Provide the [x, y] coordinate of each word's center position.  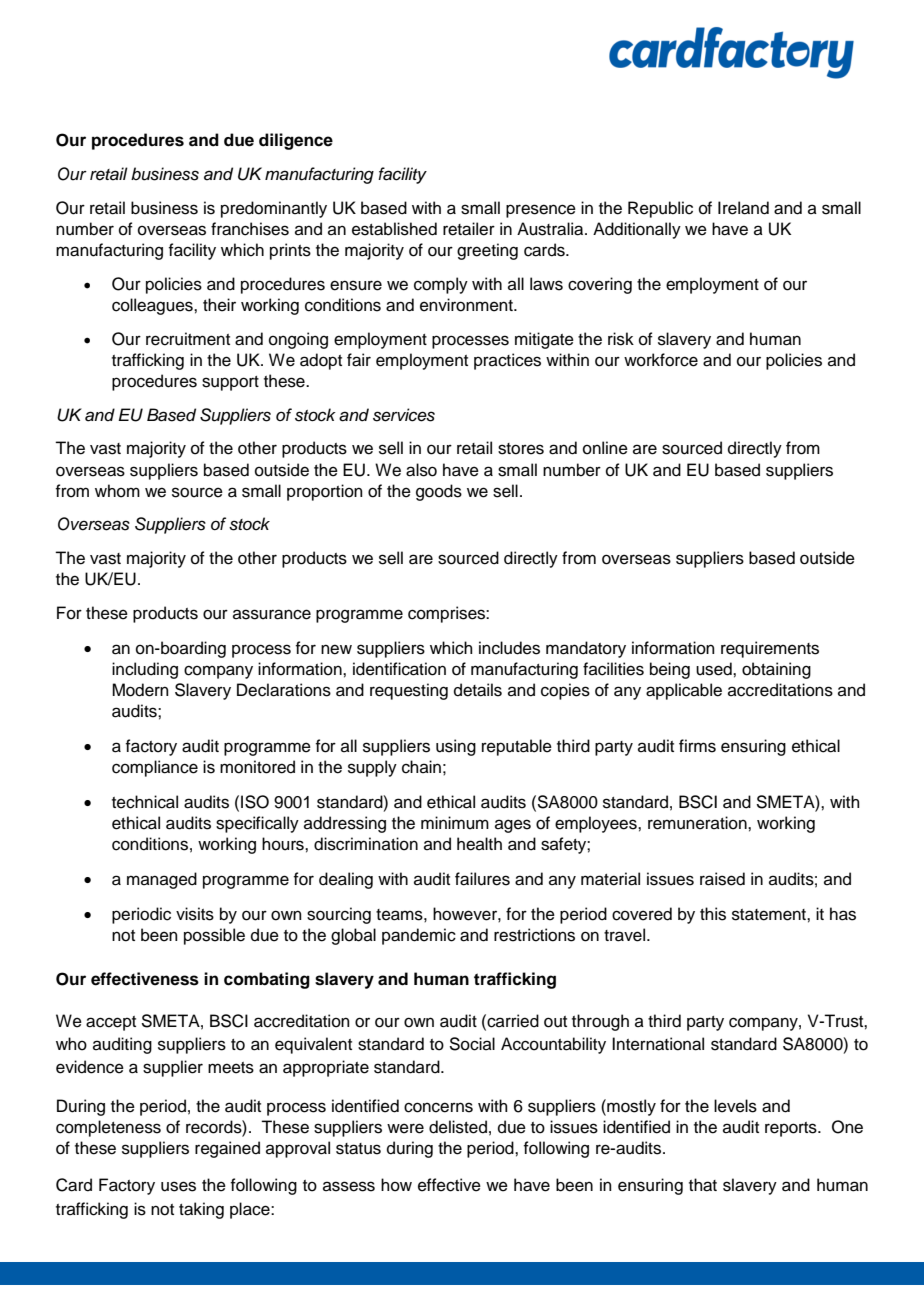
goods [439, 492]
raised [722, 879]
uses [178, 1186]
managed [162, 880]
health [479, 844]
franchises [250, 229]
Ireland [743, 208]
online [605, 448]
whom [117, 491]
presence [541, 211]
